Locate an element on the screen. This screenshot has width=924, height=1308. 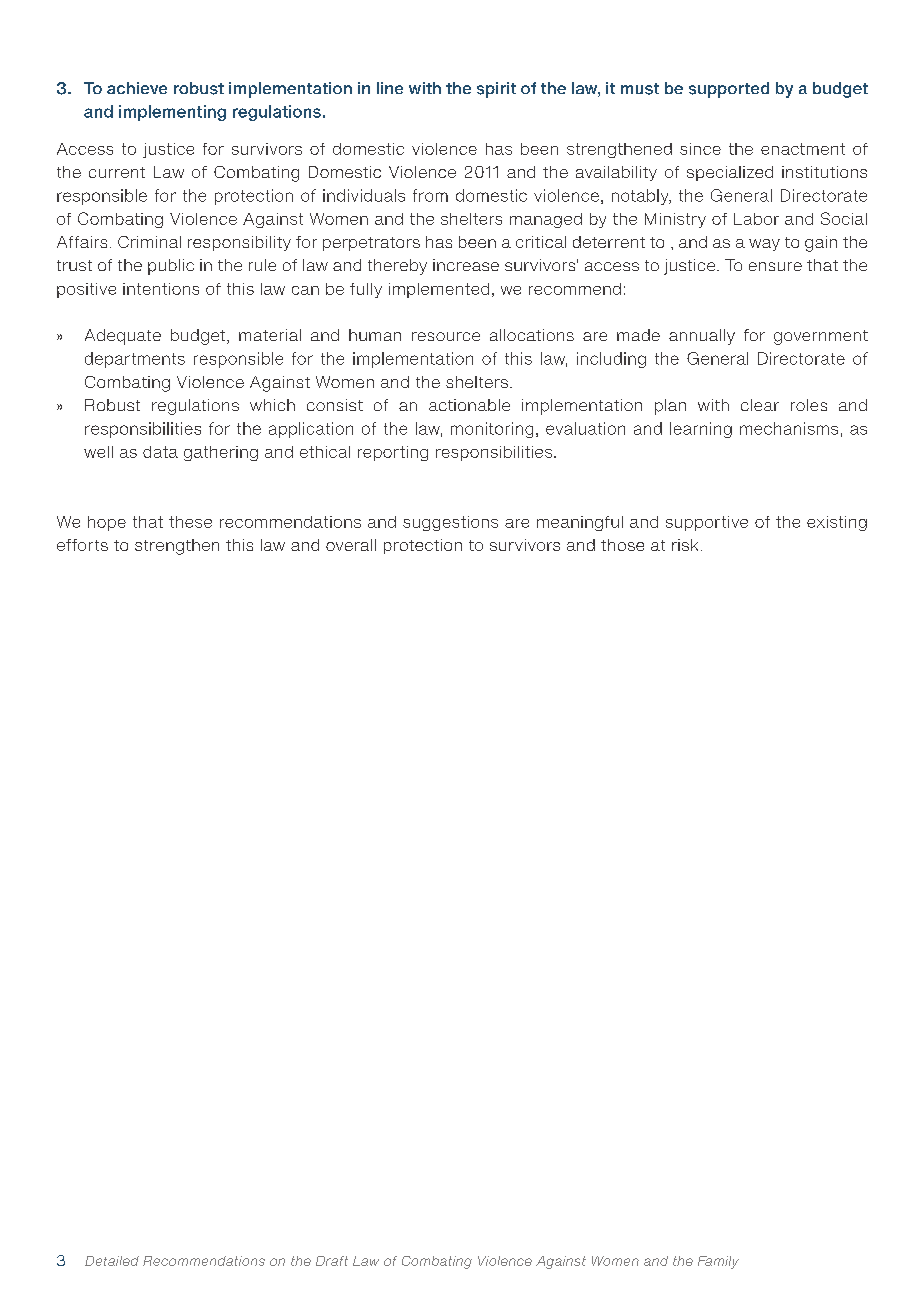
risk is located at coordinates (685, 545).
